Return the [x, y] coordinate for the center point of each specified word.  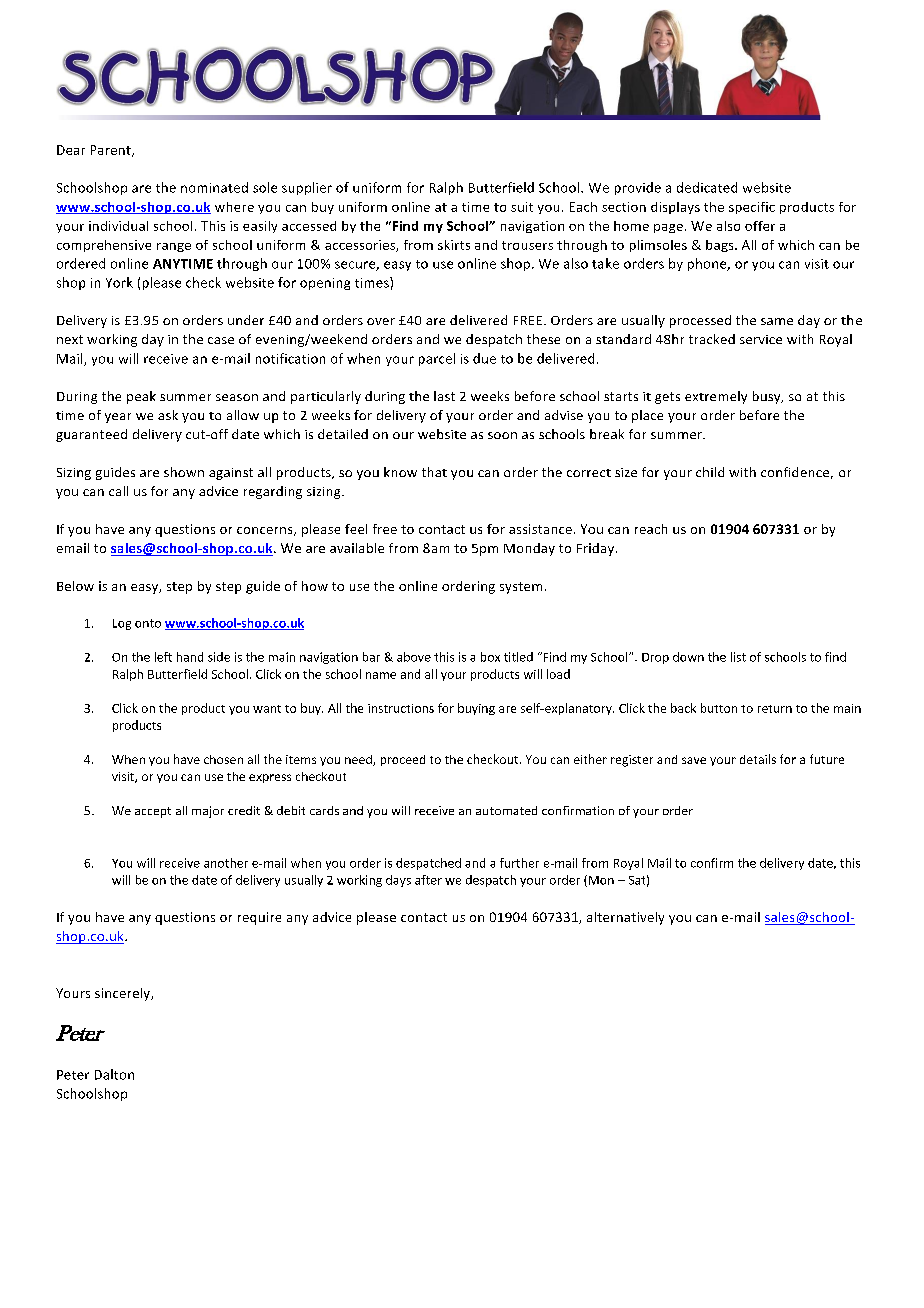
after [428, 880]
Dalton [114, 1074]
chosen [223, 759]
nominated [214, 187]
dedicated [707, 187]
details [758, 759]
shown [184, 472]
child [710, 472]
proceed [403, 760]
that [434, 472]
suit [522, 207]
